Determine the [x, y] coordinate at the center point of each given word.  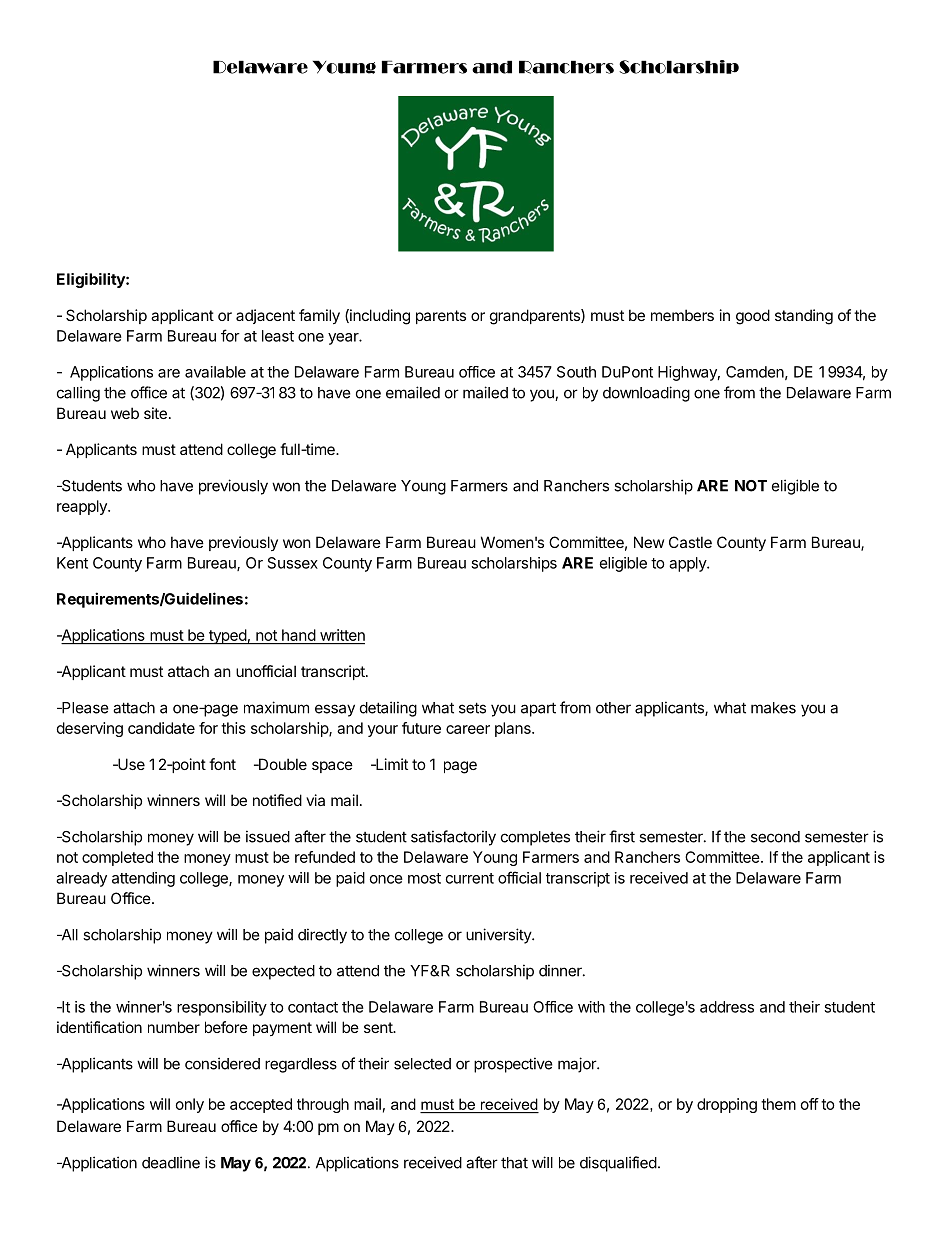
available [215, 372]
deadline [171, 1162]
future [421, 728]
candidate [161, 728]
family [319, 316]
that [514, 1163]
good [753, 317]
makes [773, 708]
